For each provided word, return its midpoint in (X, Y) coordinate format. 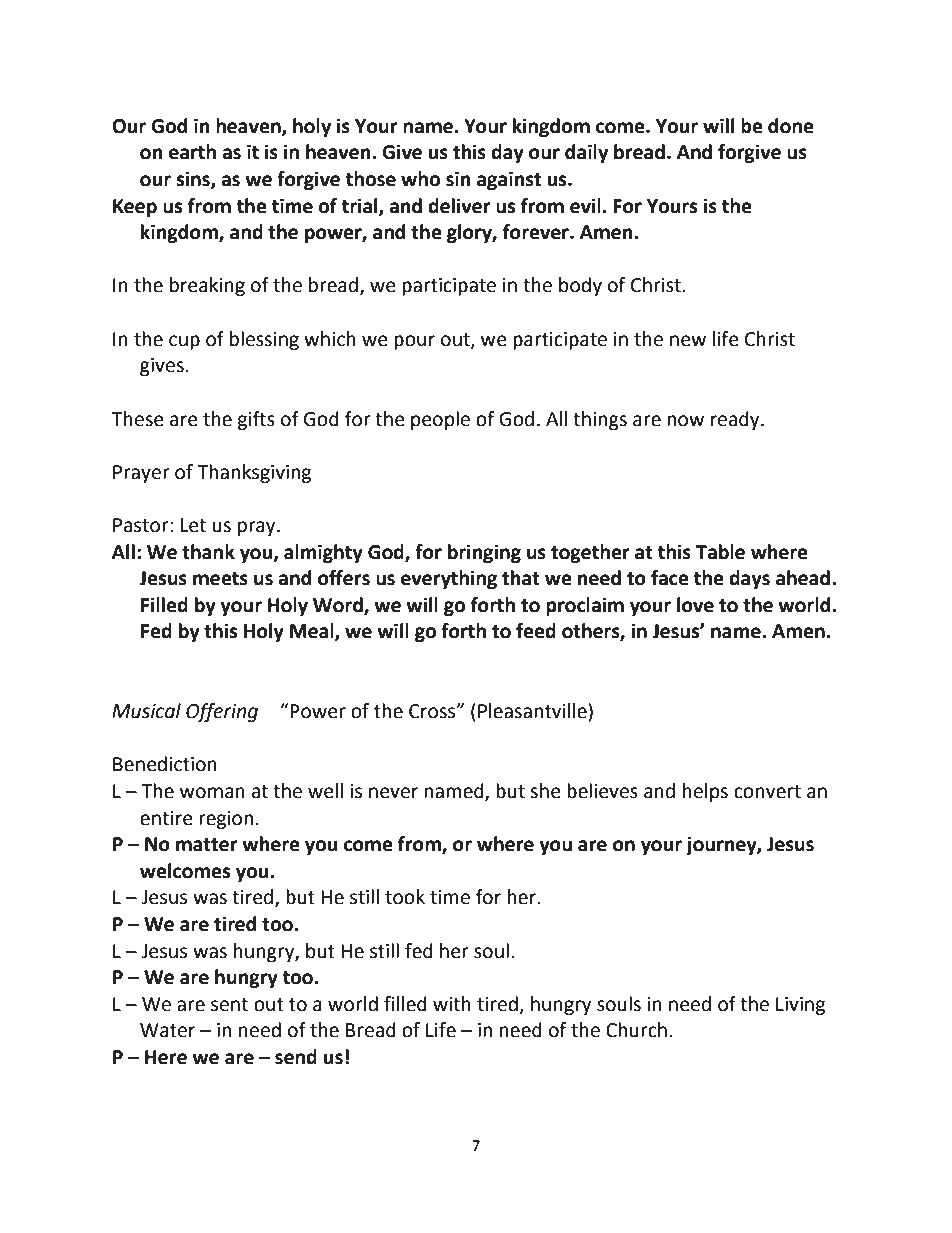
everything (449, 579)
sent (229, 1005)
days (749, 579)
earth (192, 152)
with (452, 1004)
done (791, 126)
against (509, 180)
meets (220, 579)
